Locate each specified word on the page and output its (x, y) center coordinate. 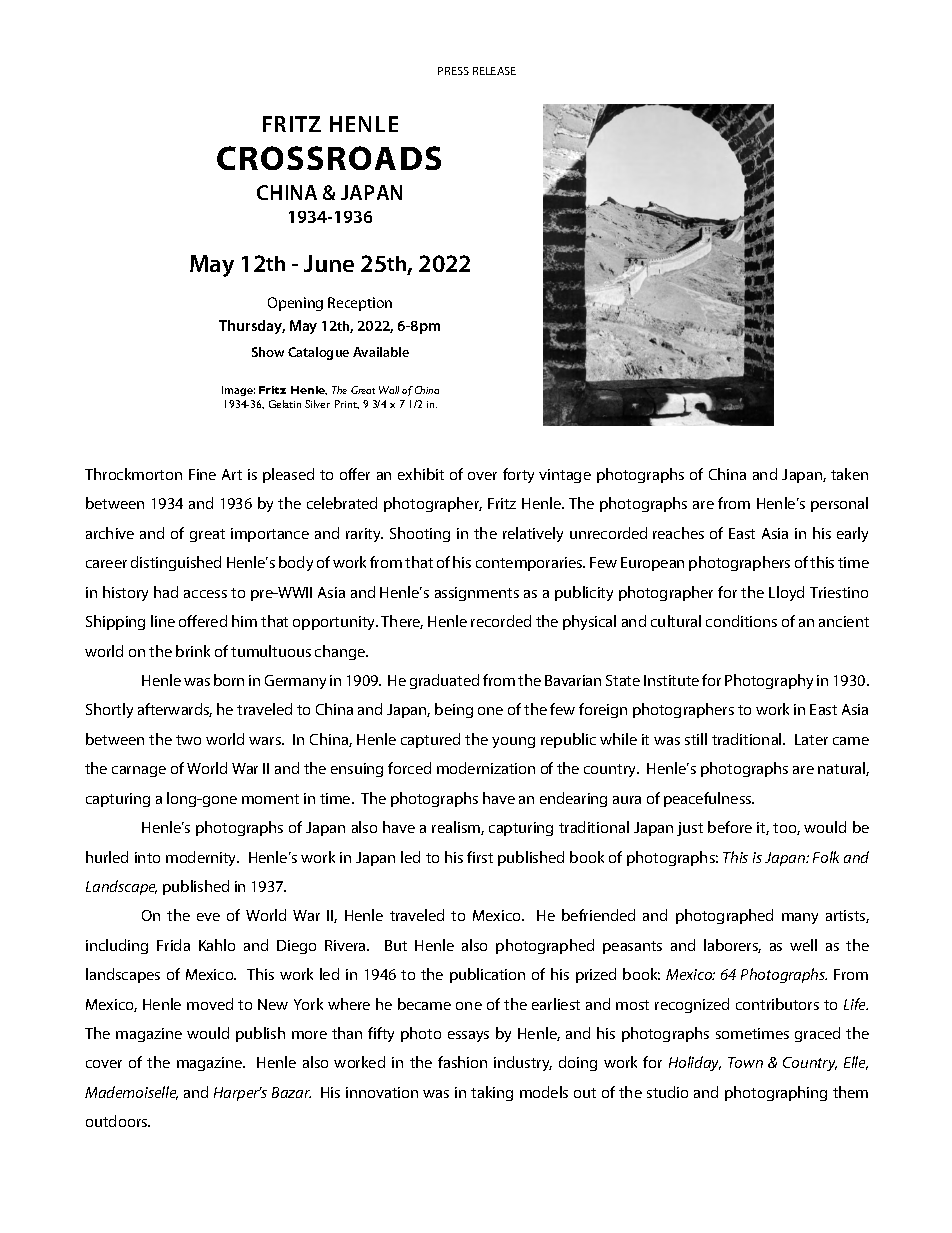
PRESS (453, 71)
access (205, 594)
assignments (477, 594)
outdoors (118, 1121)
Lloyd (786, 593)
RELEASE (494, 71)
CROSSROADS (329, 158)
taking (492, 1093)
